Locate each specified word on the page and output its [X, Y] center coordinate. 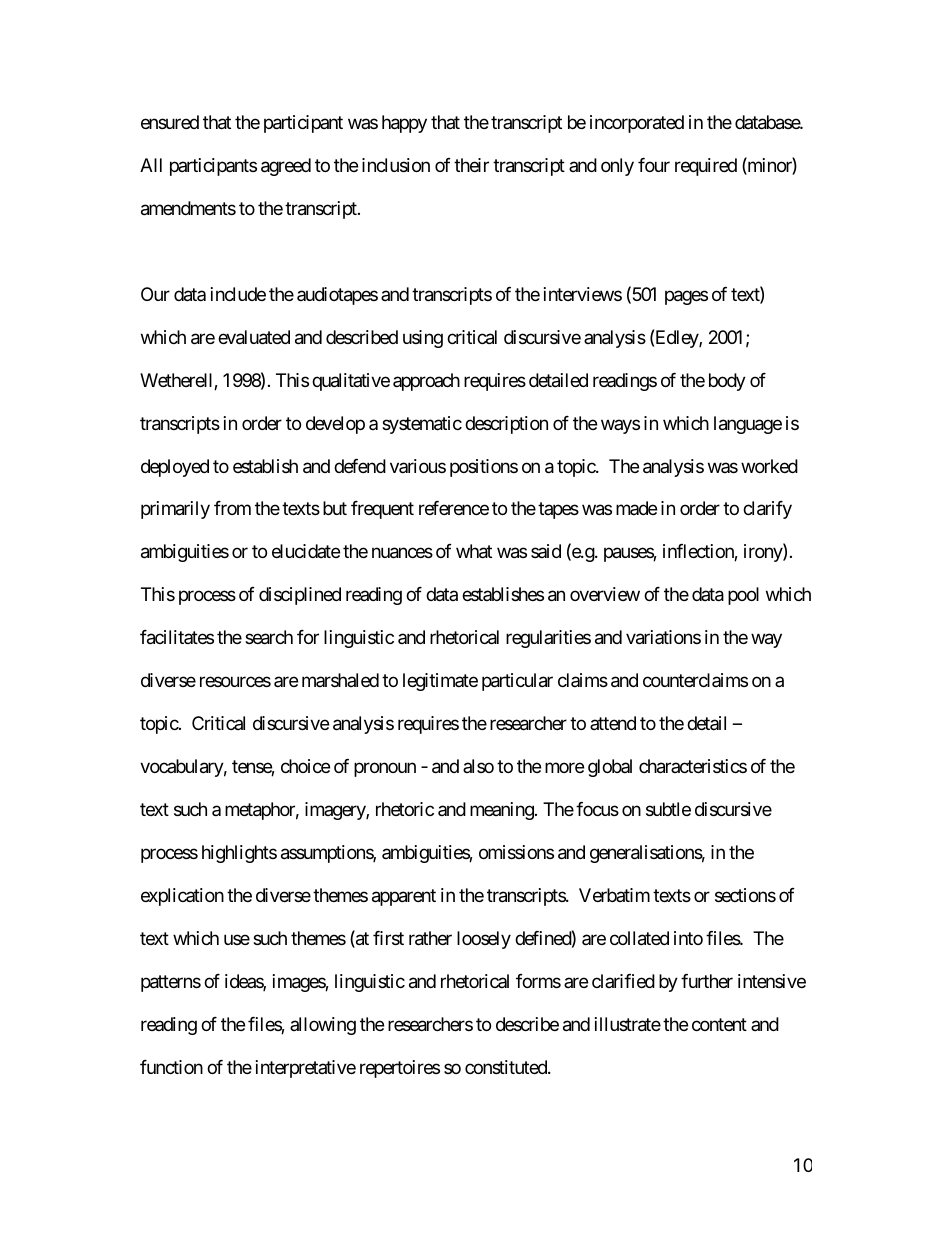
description [506, 425]
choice [305, 766]
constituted [507, 1067]
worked [769, 466]
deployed [175, 468]
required [706, 167]
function [171, 1067]
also [478, 766]
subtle [668, 809]
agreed [286, 167]
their [471, 165]
